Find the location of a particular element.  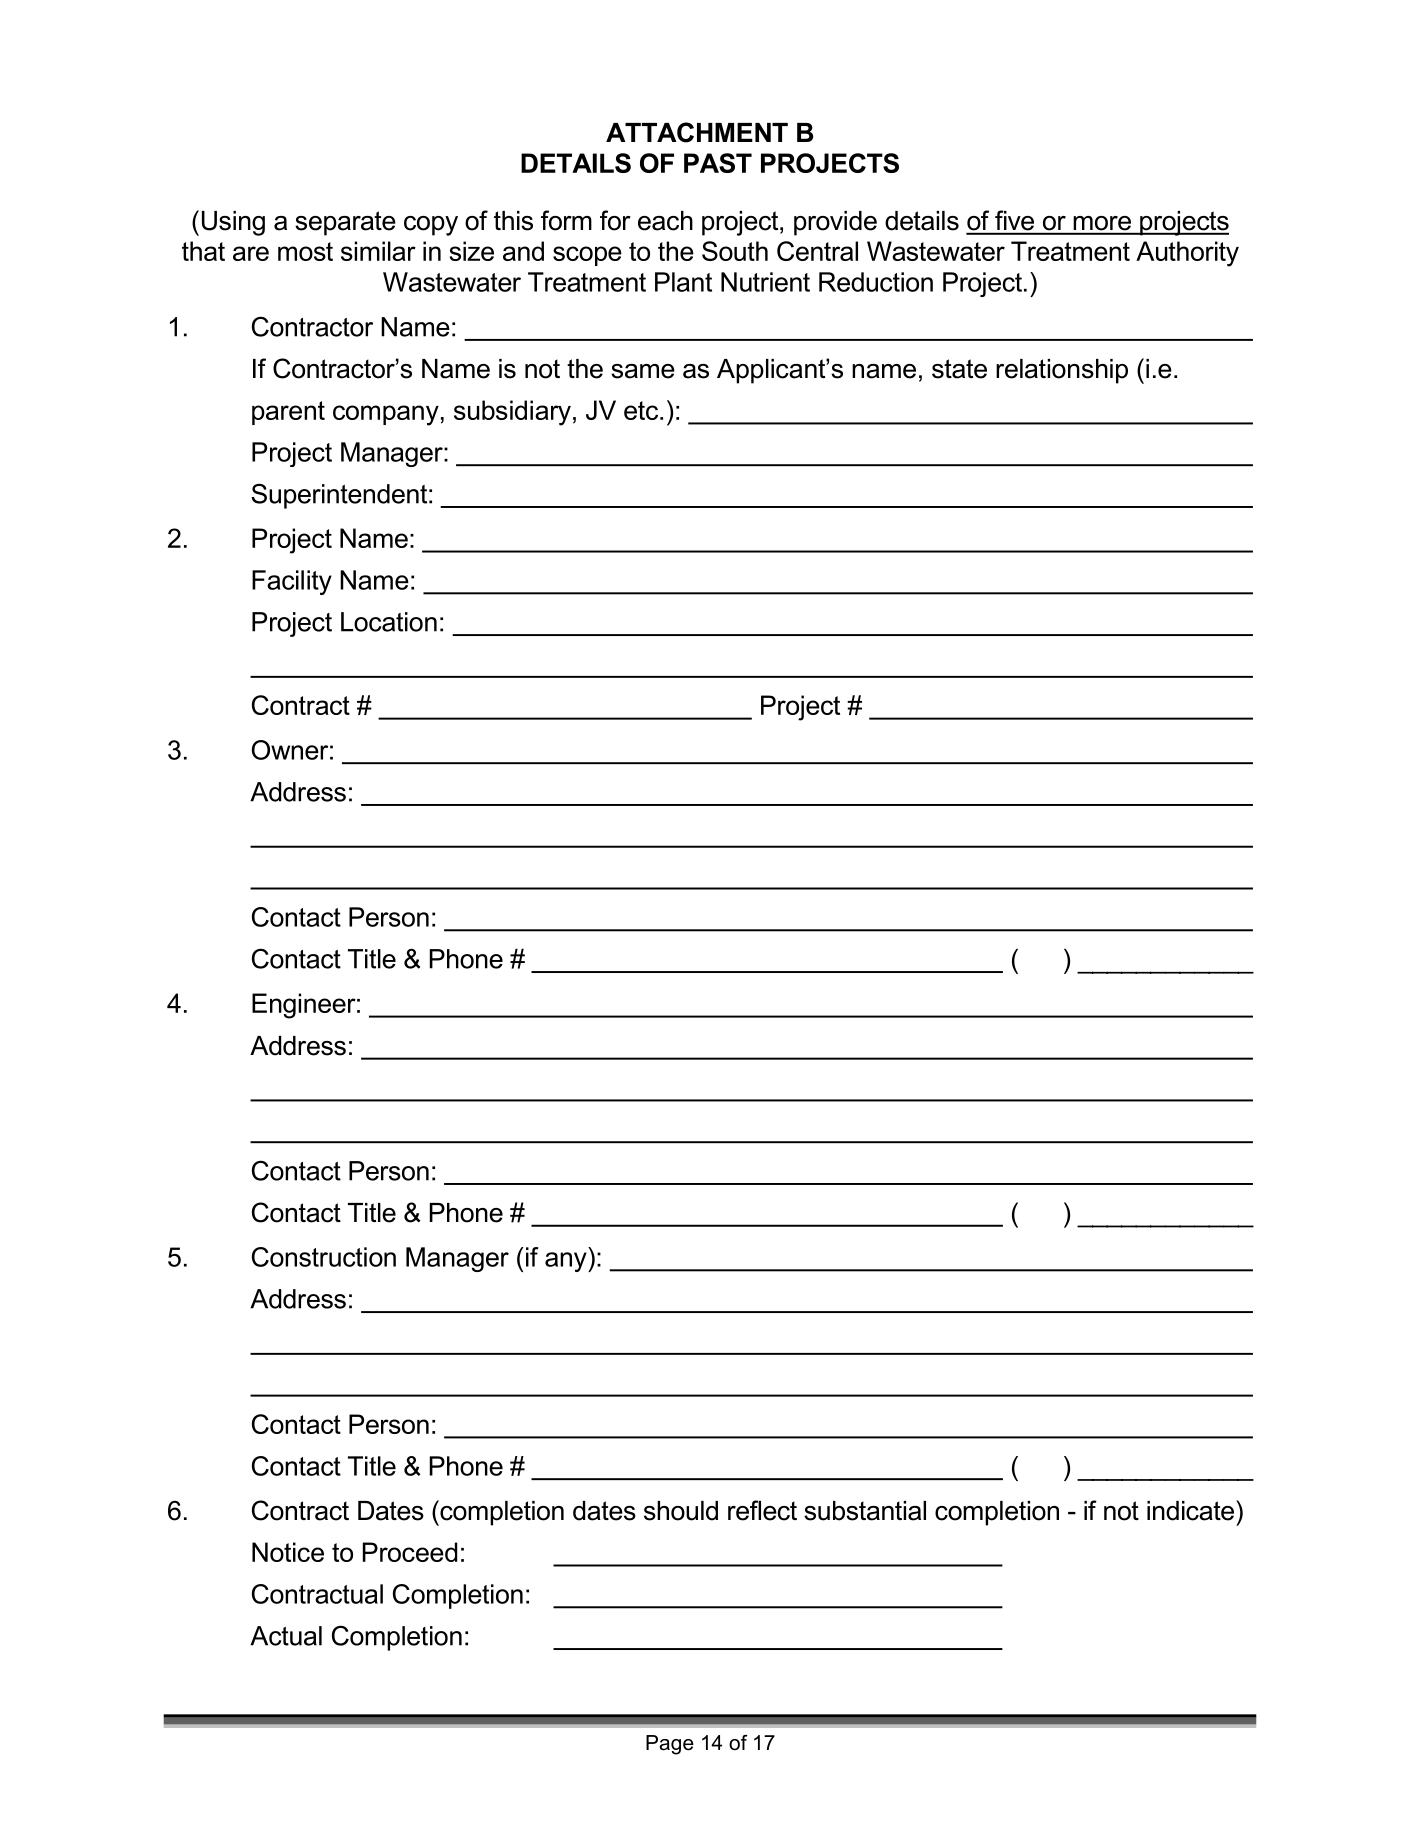

relationship is located at coordinates (1062, 371).
